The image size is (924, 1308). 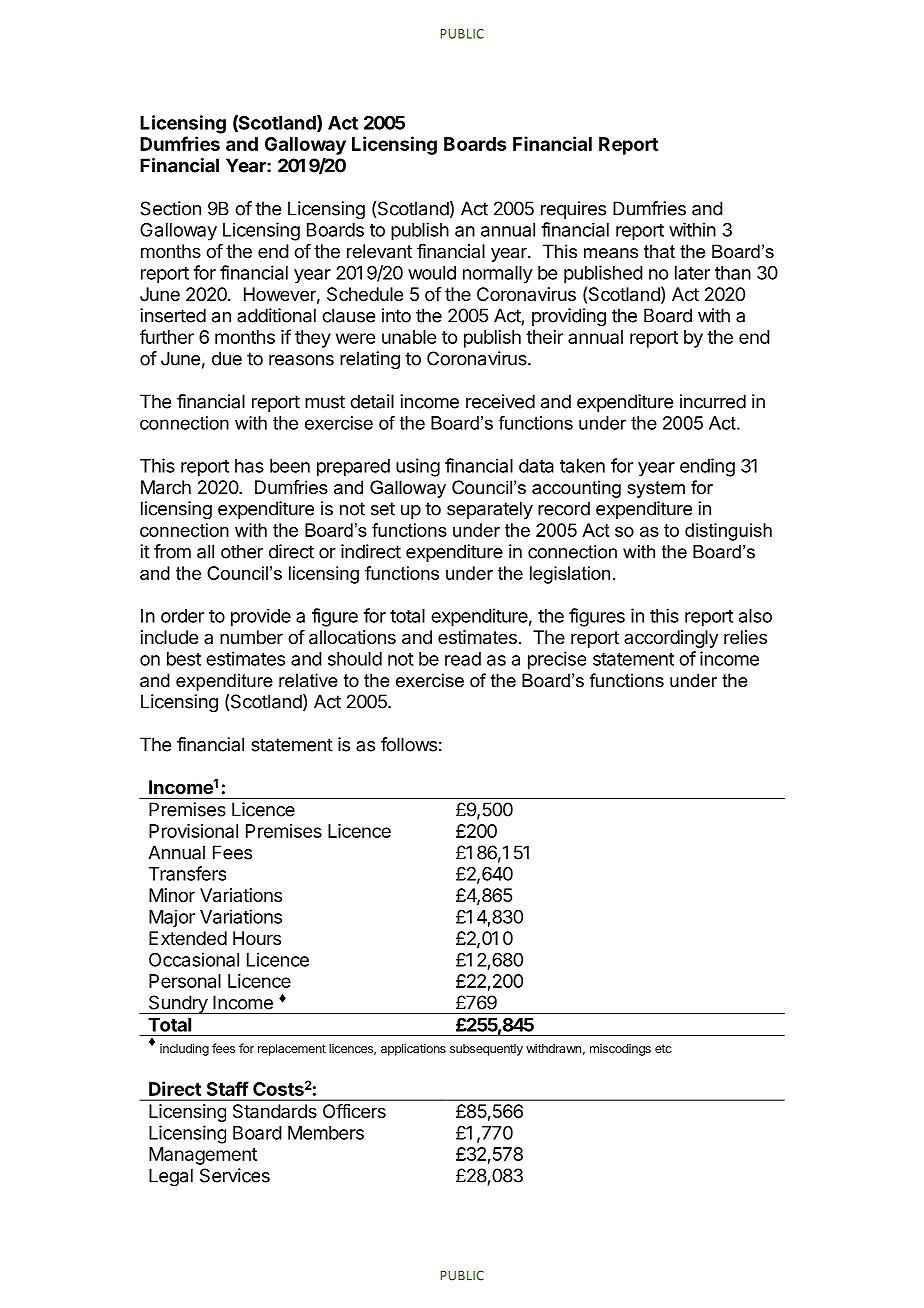 What do you see at coordinates (663, 1048) in the screenshot?
I see `etc` at bounding box center [663, 1048].
